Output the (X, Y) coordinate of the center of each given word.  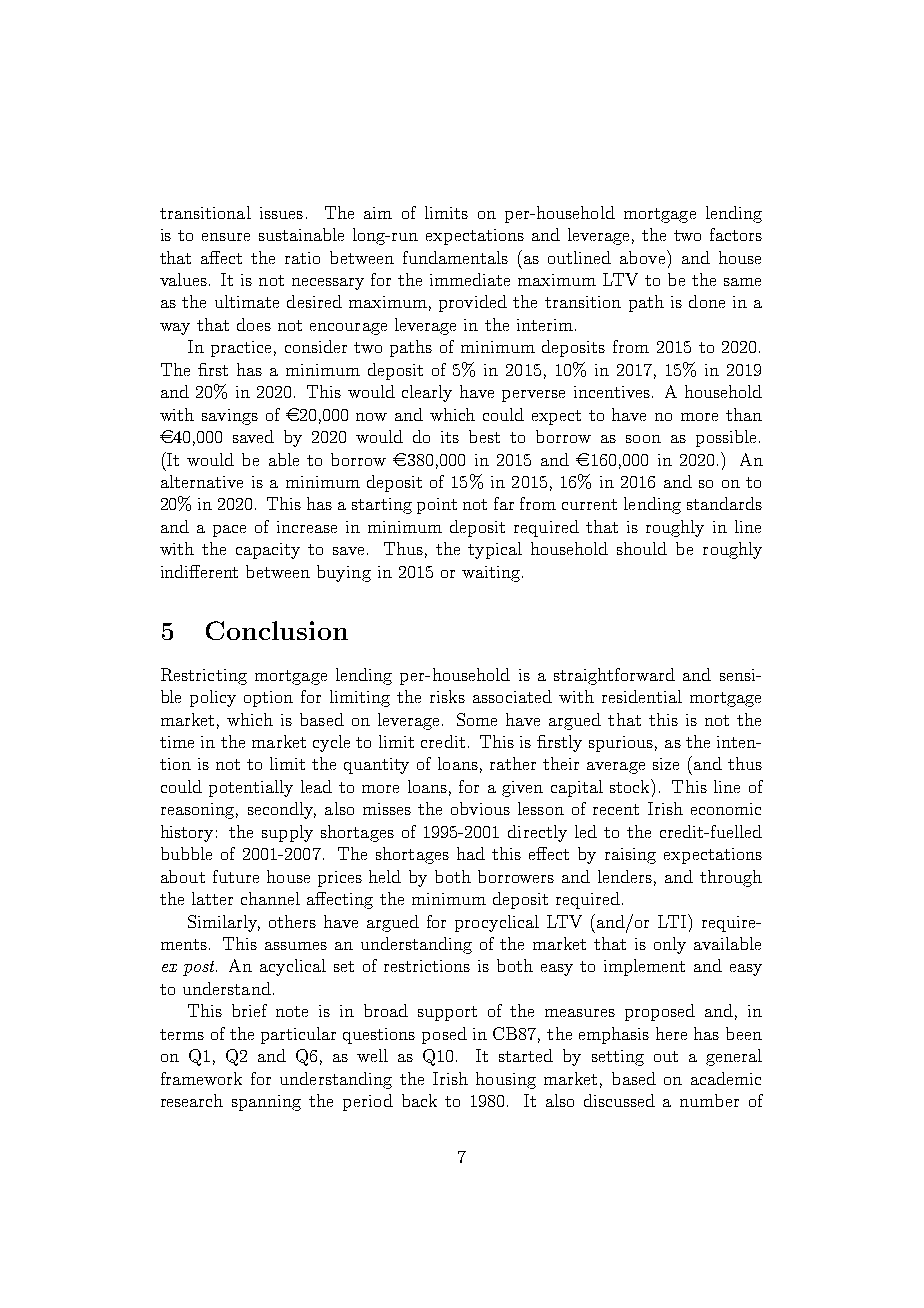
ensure (226, 237)
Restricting (204, 676)
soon (643, 439)
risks (447, 696)
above (644, 257)
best (484, 436)
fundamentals (455, 257)
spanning (266, 1103)
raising (630, 856)
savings (230, 417)
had (471, 853)
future (236, 876)
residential (642, 696)
